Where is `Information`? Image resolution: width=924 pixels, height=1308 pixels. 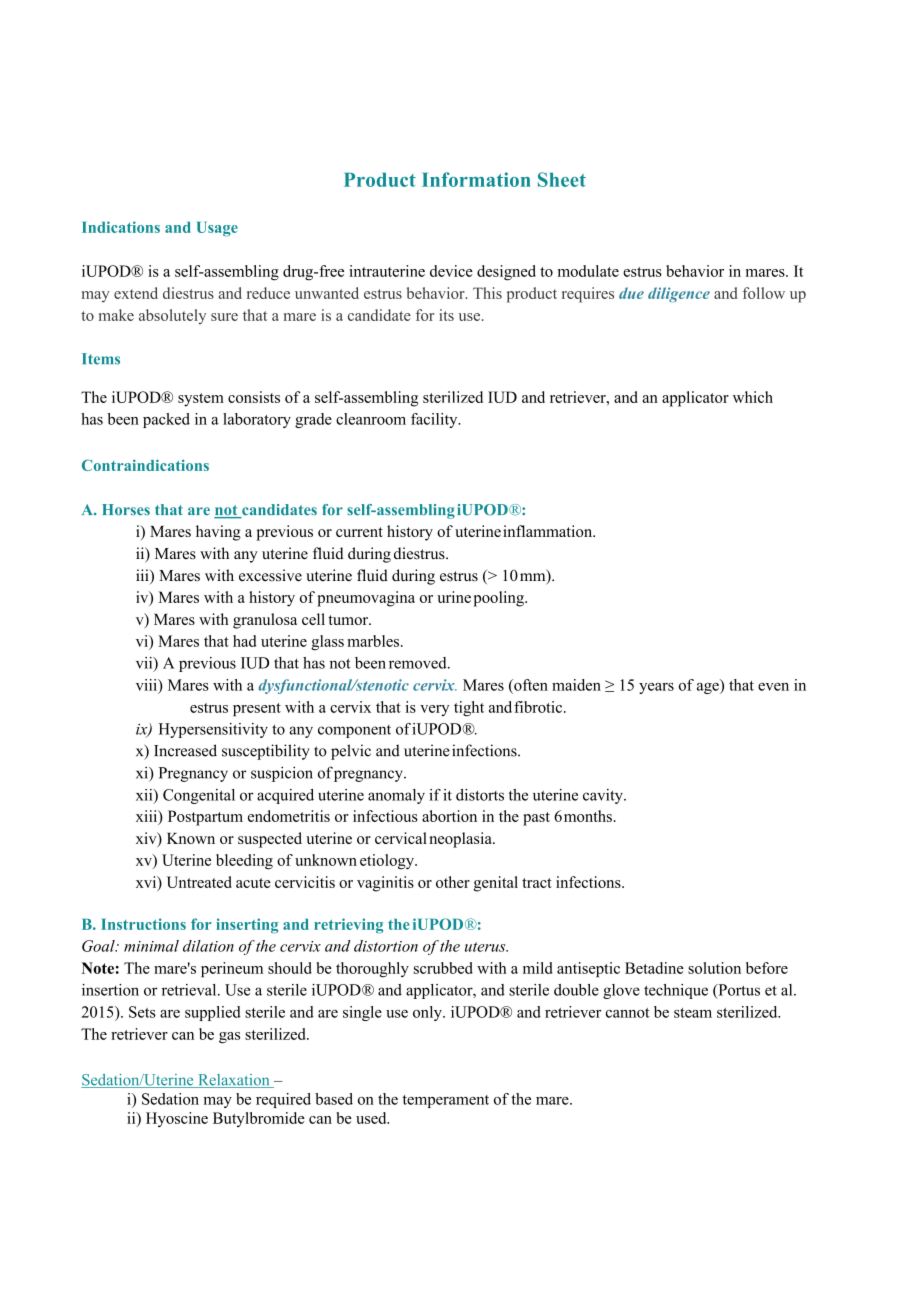 Information is located at coordinates (476, 179).
